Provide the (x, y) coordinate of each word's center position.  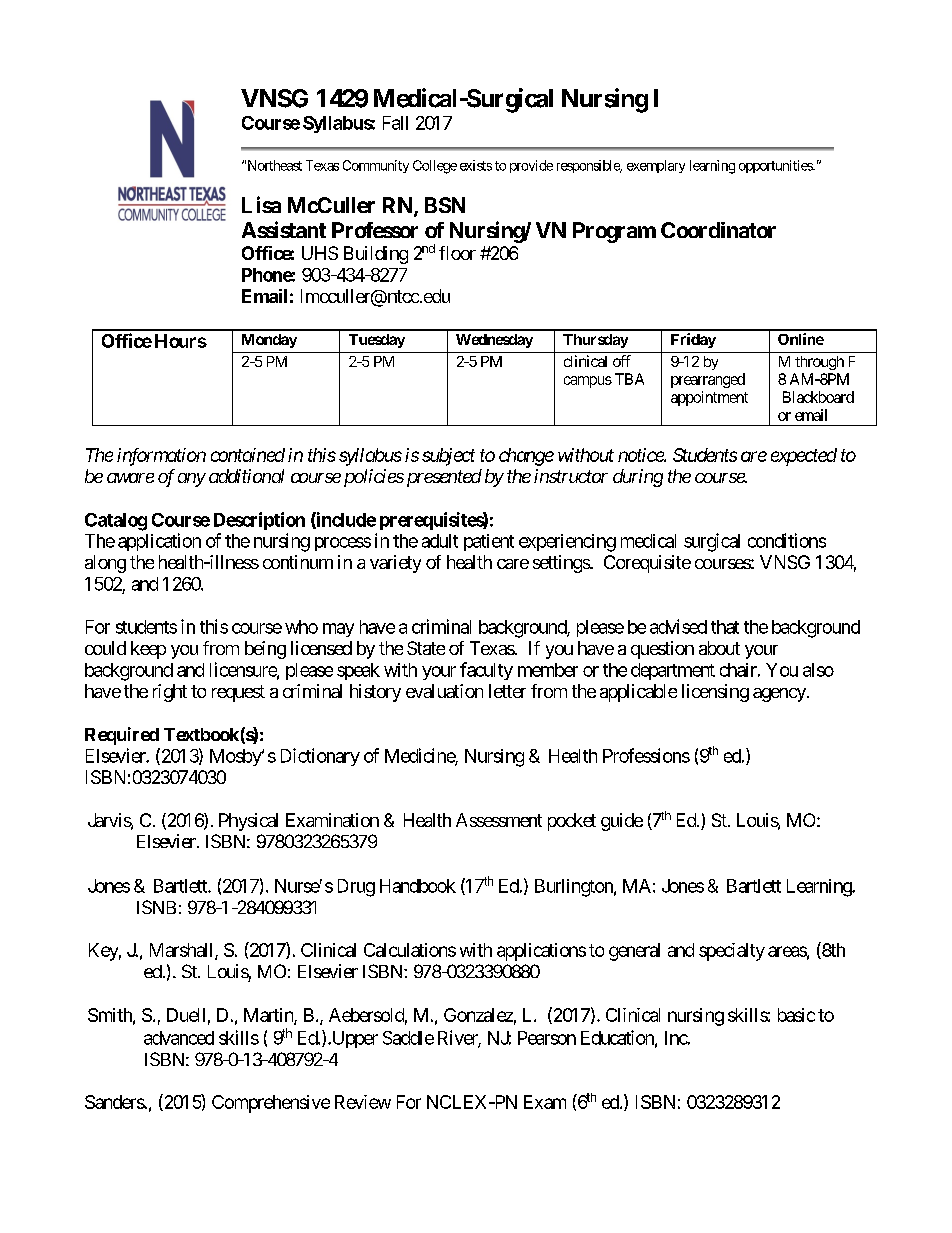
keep (148, 650)
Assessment (499, 820)
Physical (248, 822)
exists (476, 165)
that (725, 627)
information (161, 457)
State (426, 648)
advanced (179, 1038)
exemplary (656, 166)
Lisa (261, 204)
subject (448, 457)
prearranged (708, 380)
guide (622, 822)
